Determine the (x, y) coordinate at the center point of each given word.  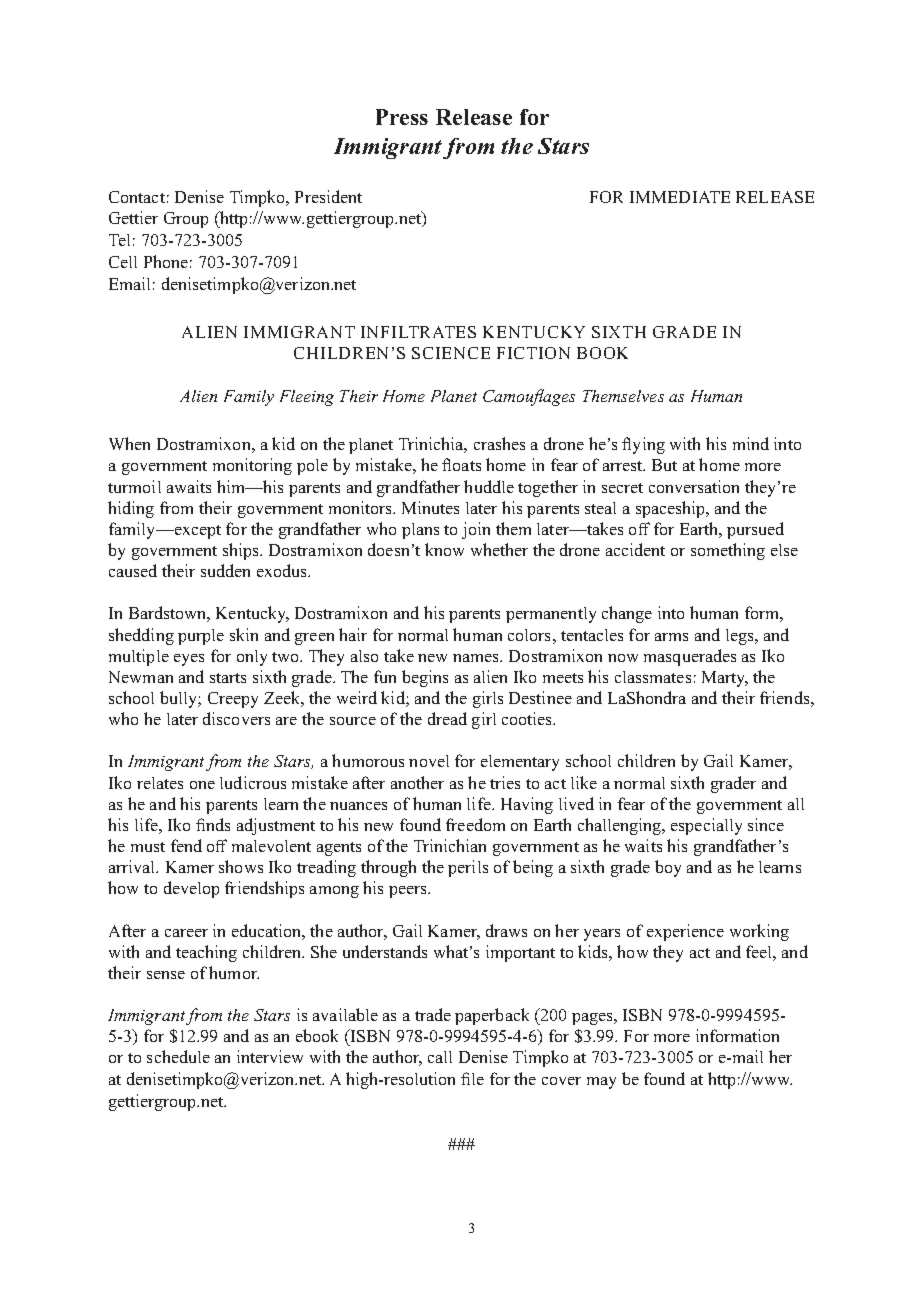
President (328, 196)
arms (671, 637)
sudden (225, 570)
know (444, 549)
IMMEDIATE (680, 197)
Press (402, 117)
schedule (178, 1056)
